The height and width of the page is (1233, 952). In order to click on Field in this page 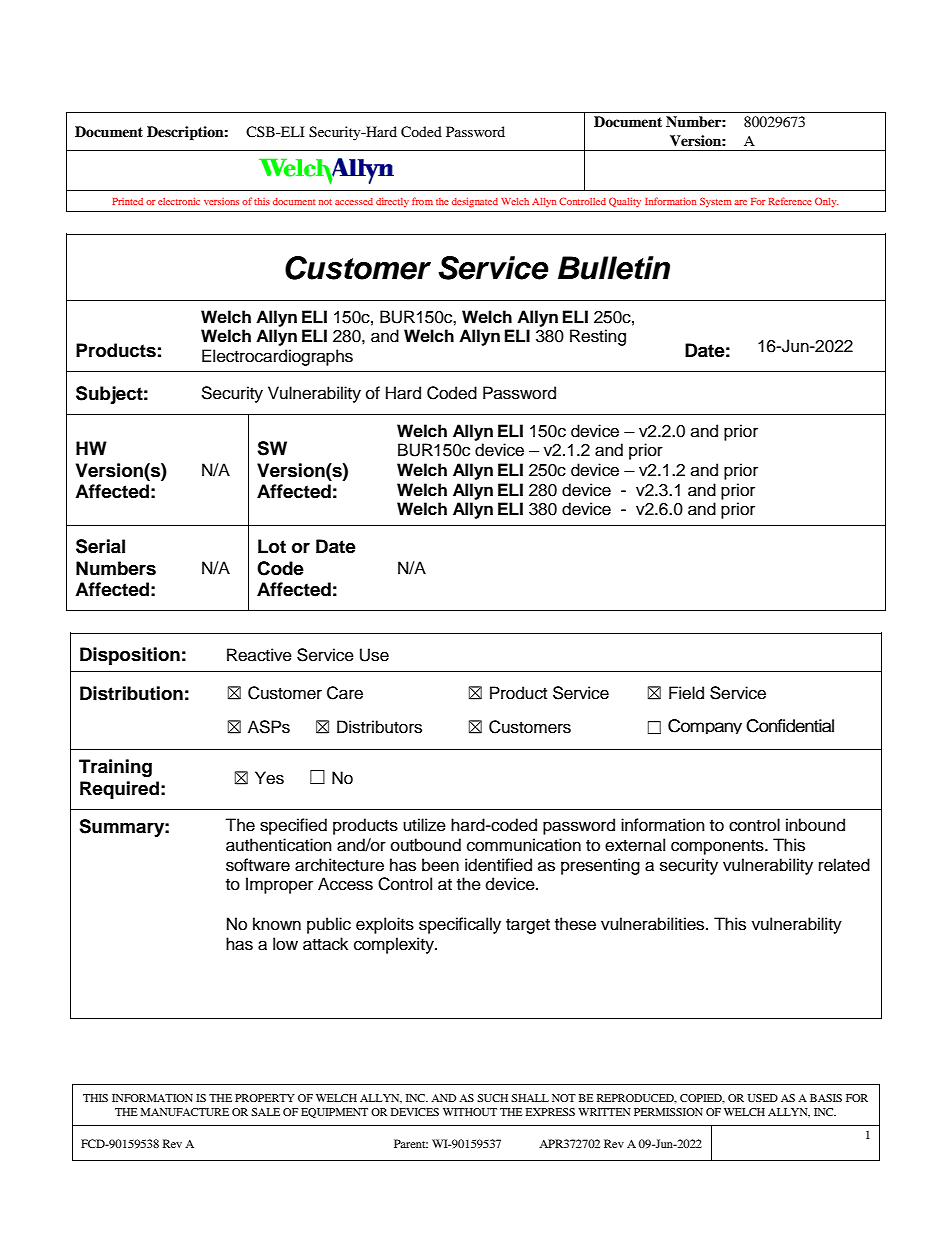, I will do `click(686, 693)`.
